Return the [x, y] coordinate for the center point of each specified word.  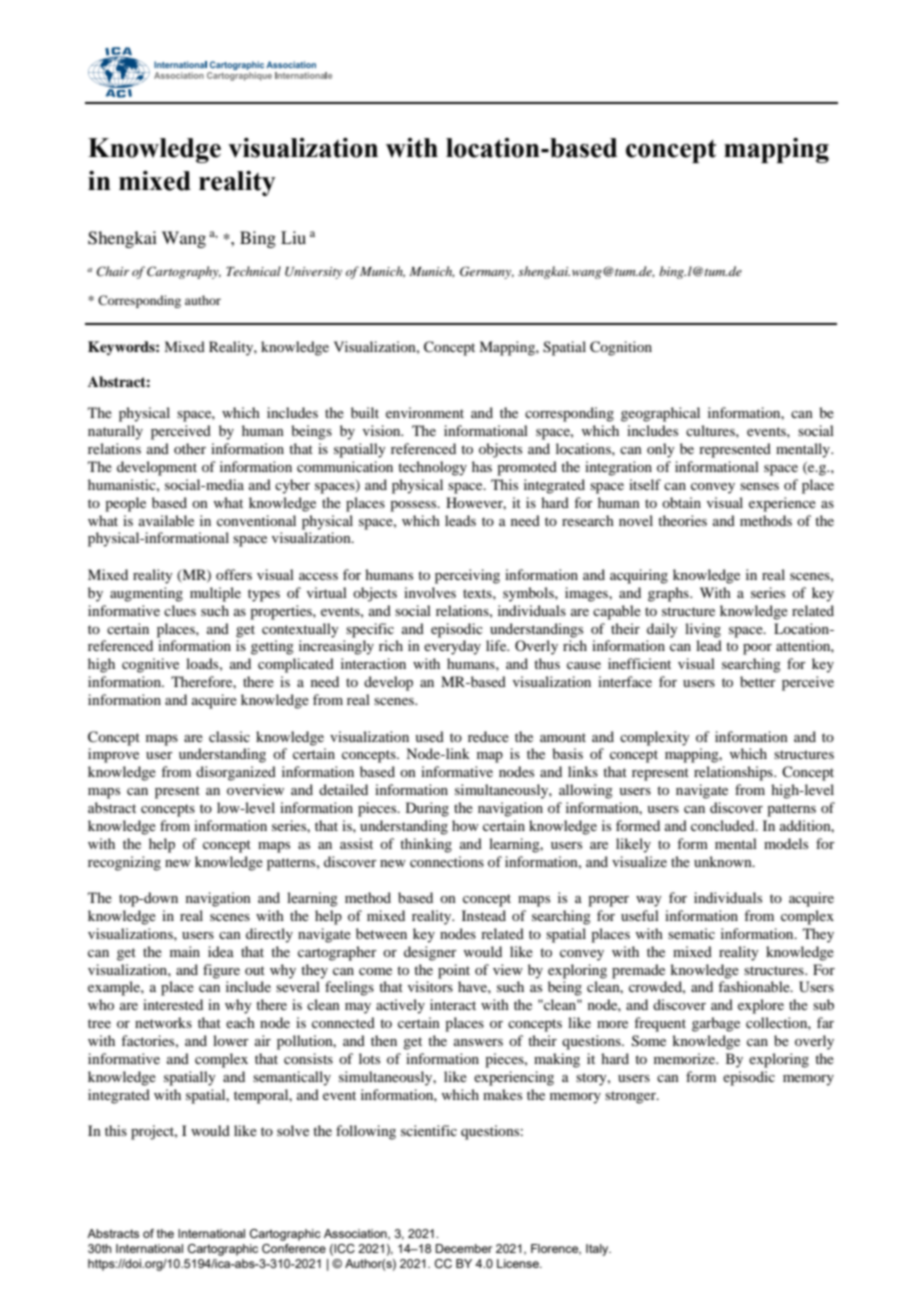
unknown [724, 861]
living [703, 630]
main [185, 951]
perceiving [467, 576]
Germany [487, 272]
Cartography [184, 272]
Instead [484, 915]
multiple [215, 594]
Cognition [621, 348]
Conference [294, 1248]
